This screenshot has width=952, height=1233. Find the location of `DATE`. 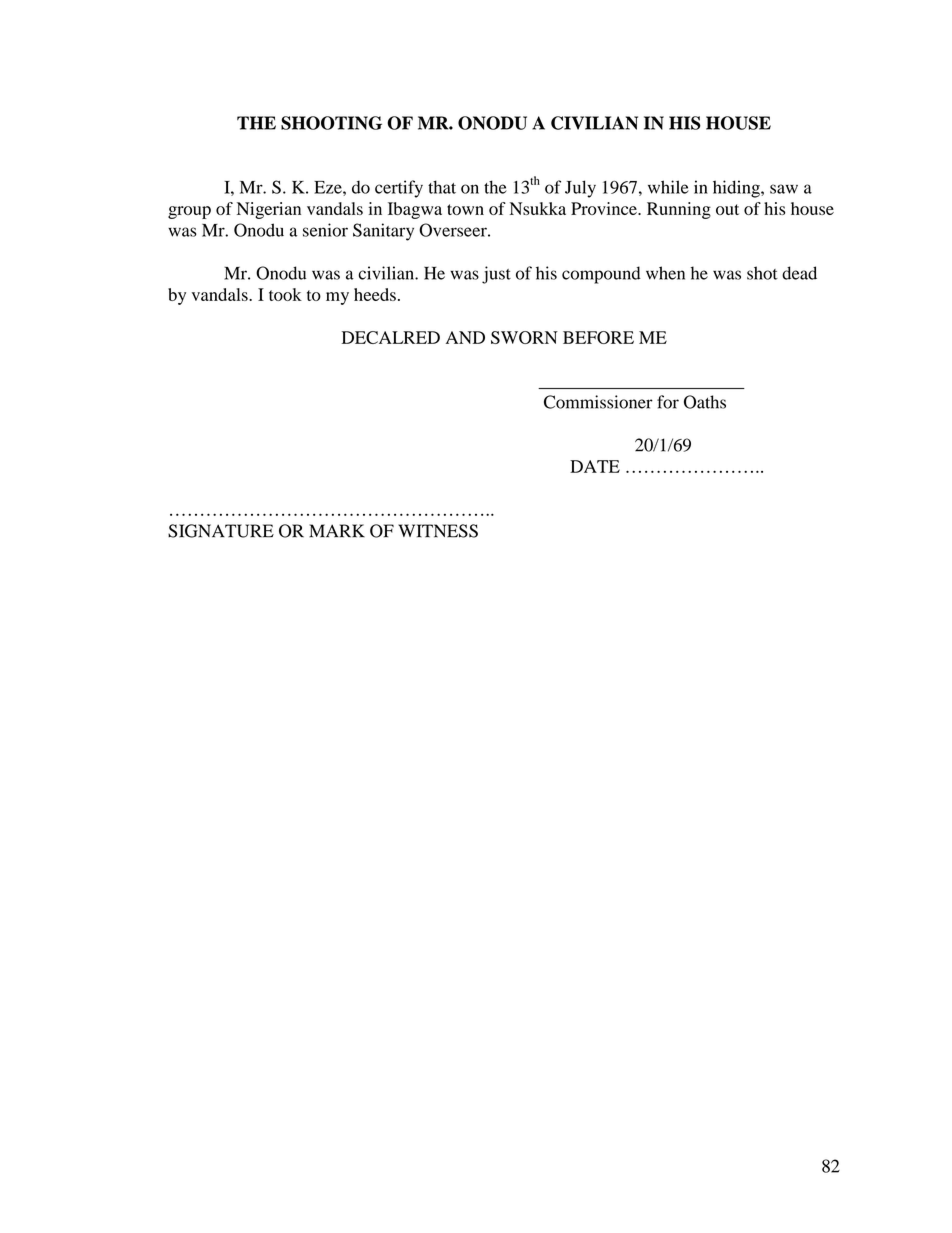

DATE is located at coordinates (595, 466).
